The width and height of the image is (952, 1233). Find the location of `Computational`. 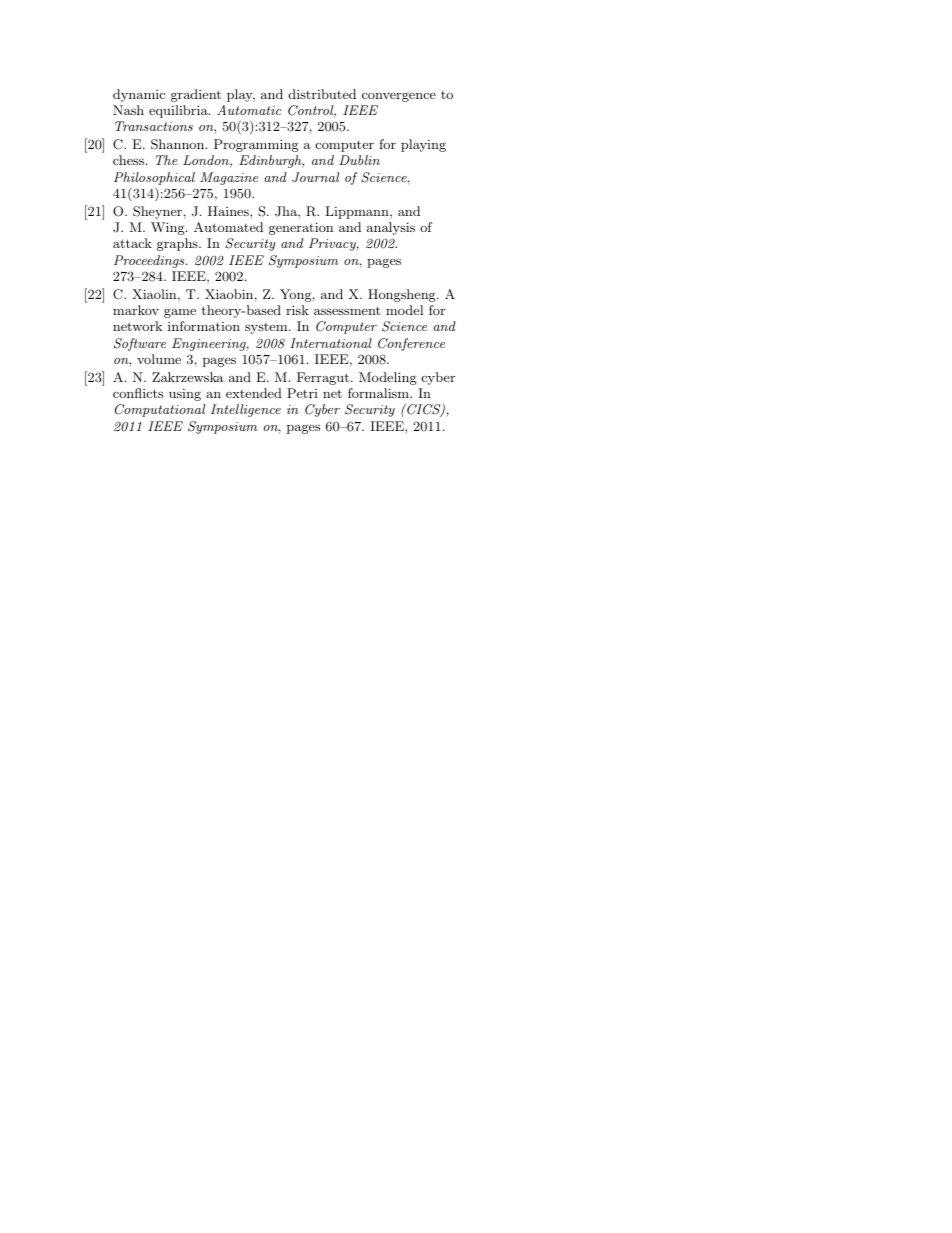

Computational is located at coordinates (160, 410).
